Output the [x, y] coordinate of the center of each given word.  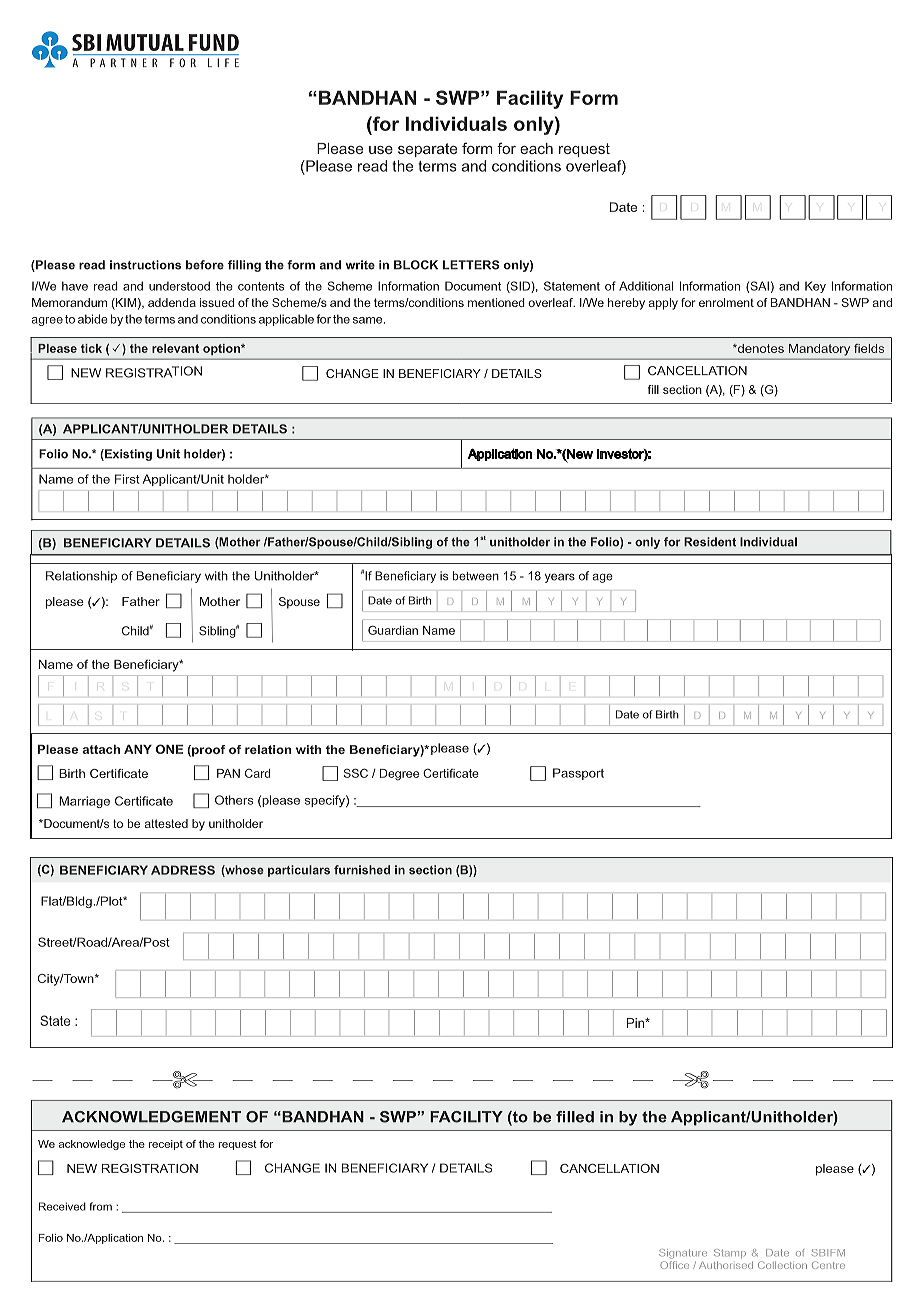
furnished [362, 870]
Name [439, 630]
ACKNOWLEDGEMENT [151, 1117]
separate [427, 150]
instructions [145, 265]
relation [268, 749]
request [584, 150]
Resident [710, 542]
